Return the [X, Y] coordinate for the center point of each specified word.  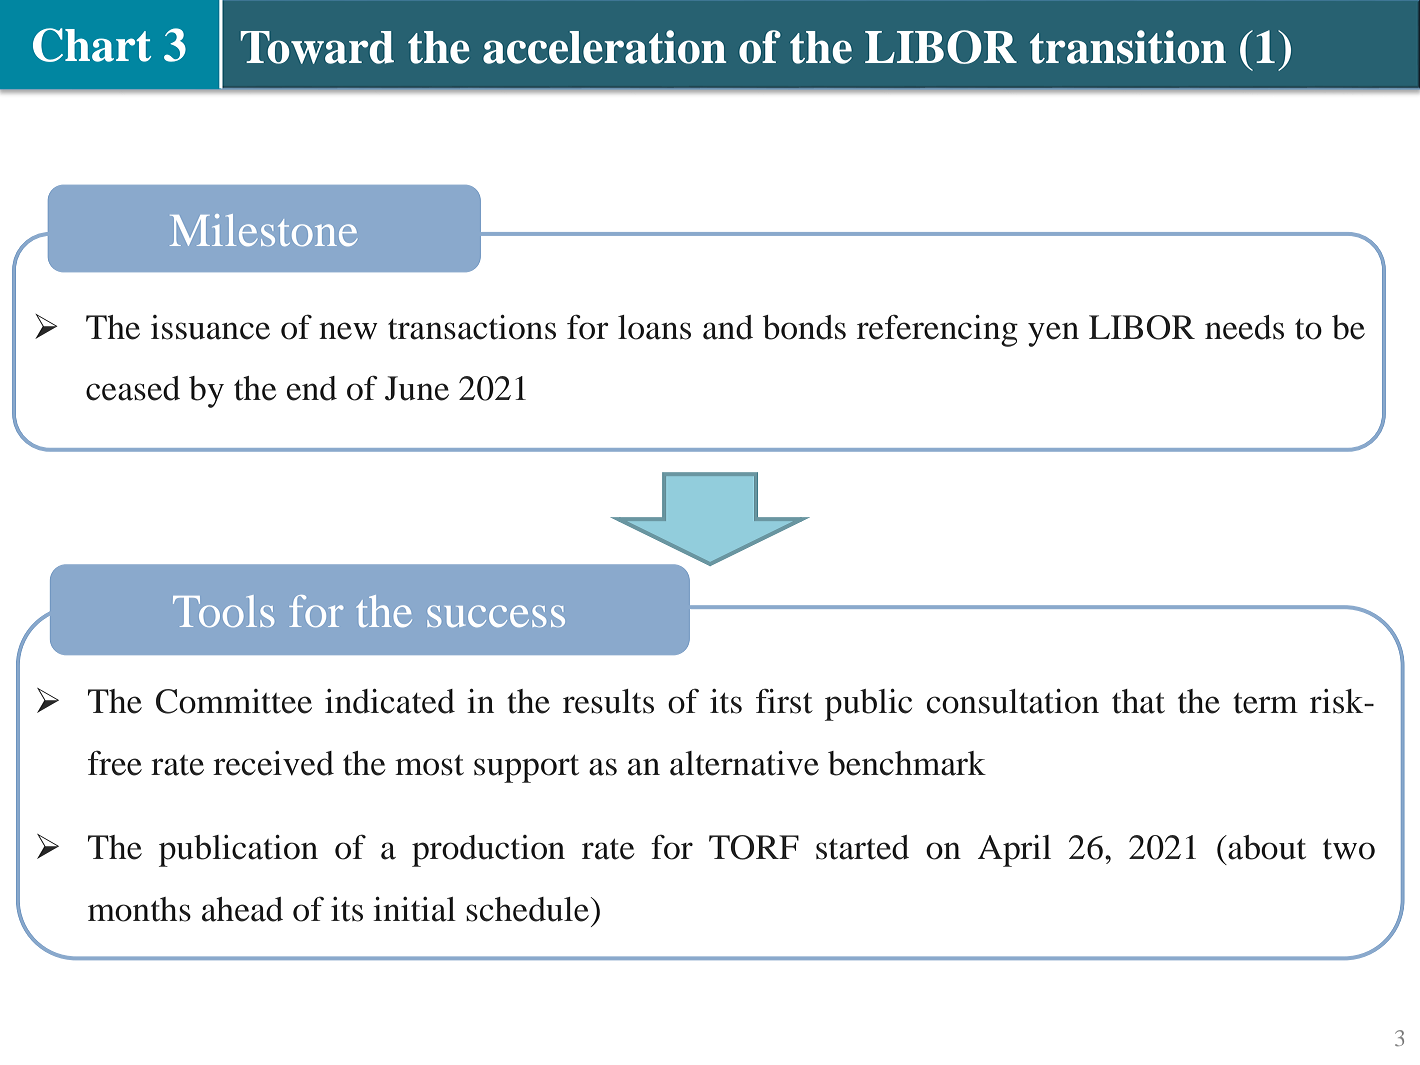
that [1138, 701]
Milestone [263, 230]
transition [1128, 47]
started [862, 847]
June [417, 388]
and [728, 327]
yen [1053, 334]
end [312, 388]
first [784, 701]
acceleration [604, 47]
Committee [234, 701]
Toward [317, 47]
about [1266, 847]
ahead [242, 909]
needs [1244, 327]
